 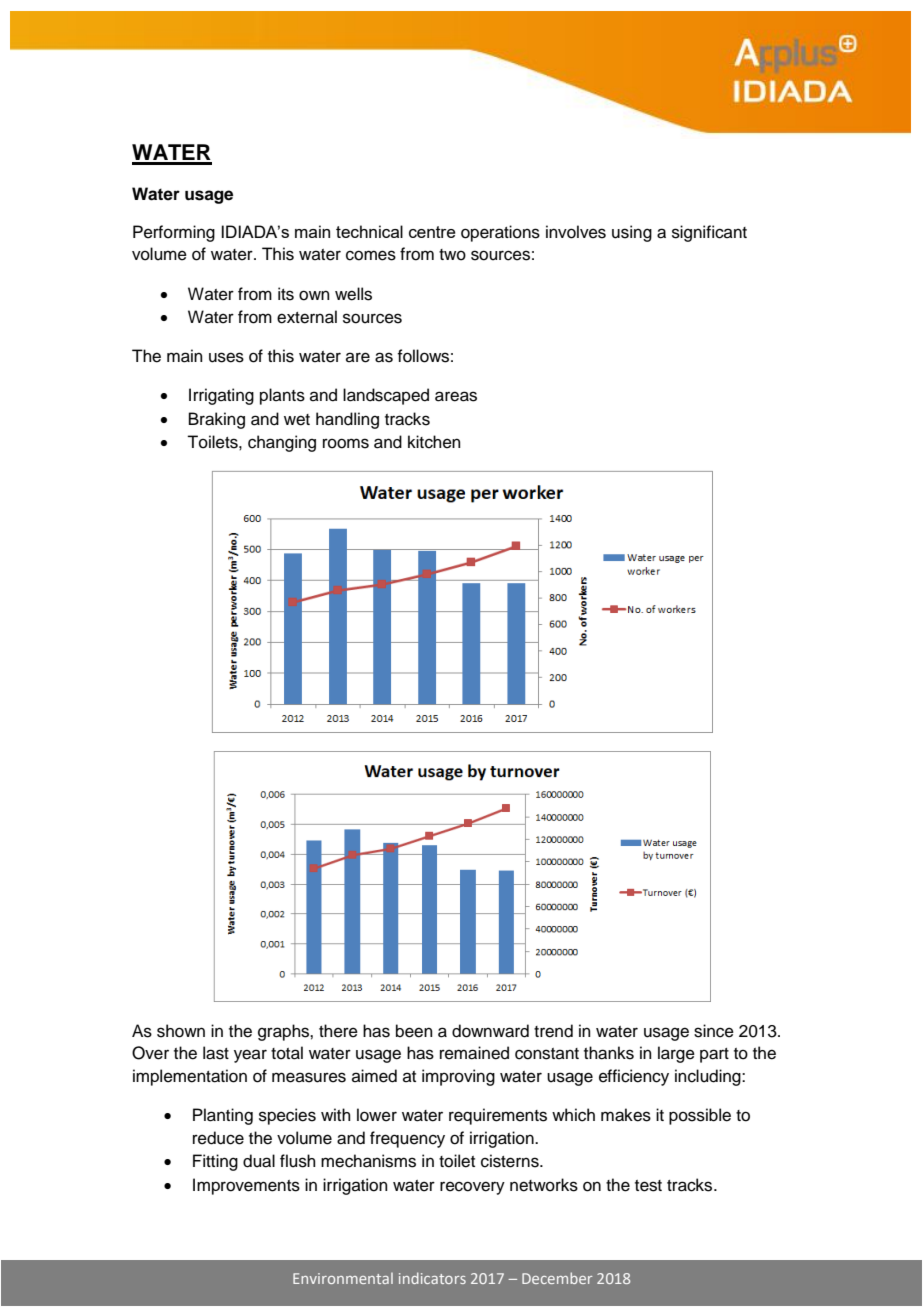 I want to click on kitchen, so click(x=434, y=442).
